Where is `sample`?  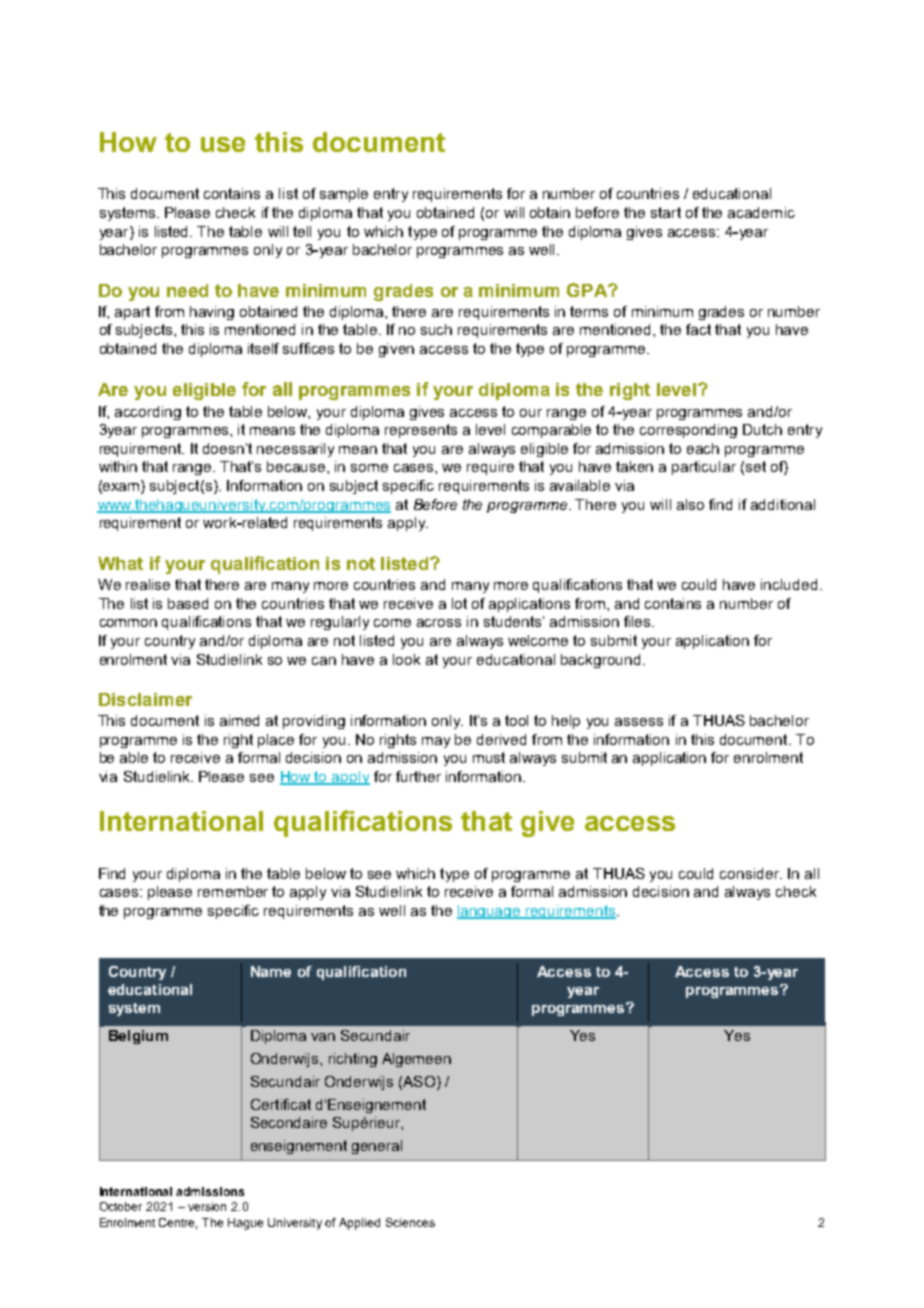 sample is located at coordinates (344, 195).
